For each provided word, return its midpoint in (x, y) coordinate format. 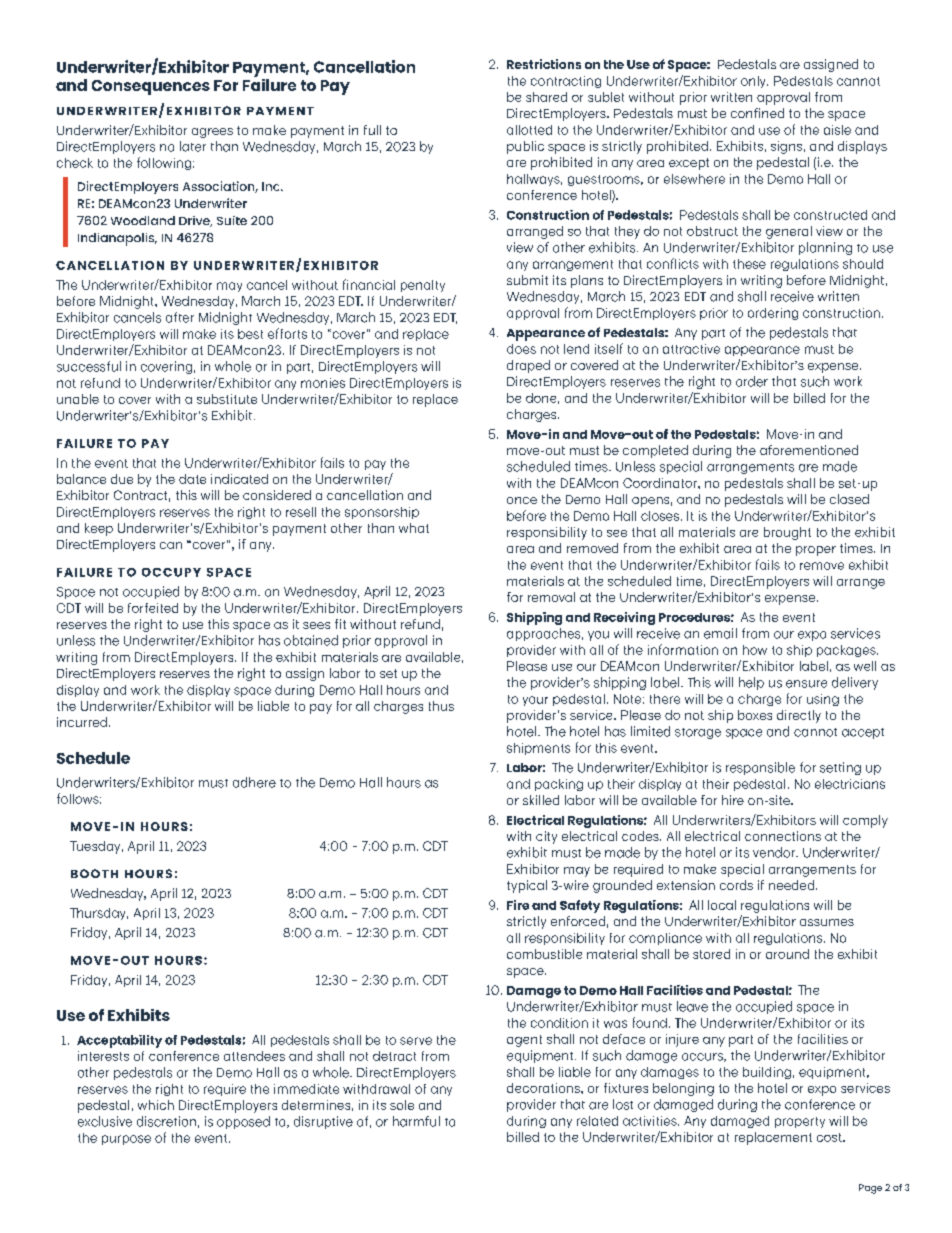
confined (757, 113)
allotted (529, 130)
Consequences (151, 87)
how (755, 650)
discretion (166, 1121)
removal (551, 597)
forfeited (153, 608)
